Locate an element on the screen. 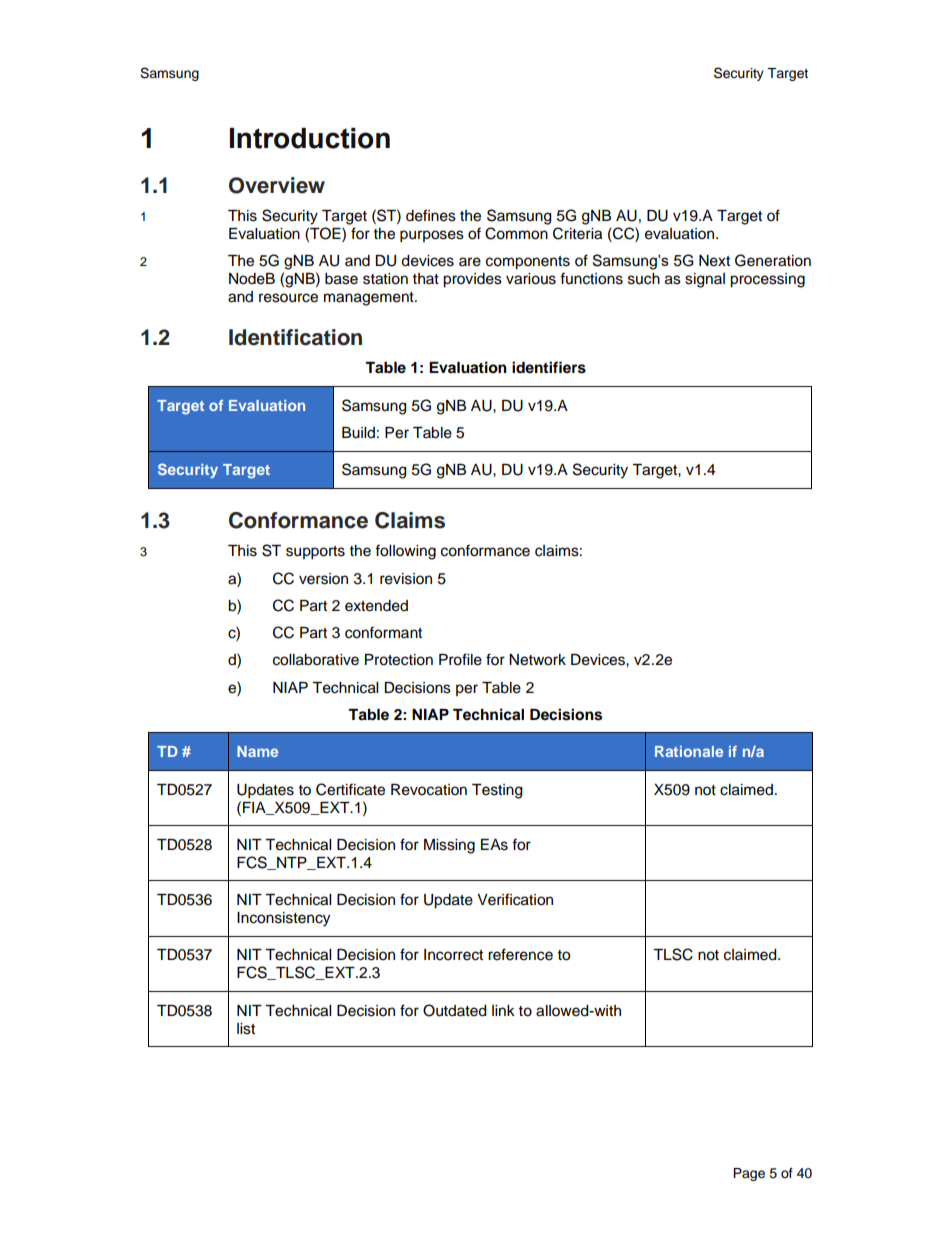  Rationale is located at coordinates (689, 751).
